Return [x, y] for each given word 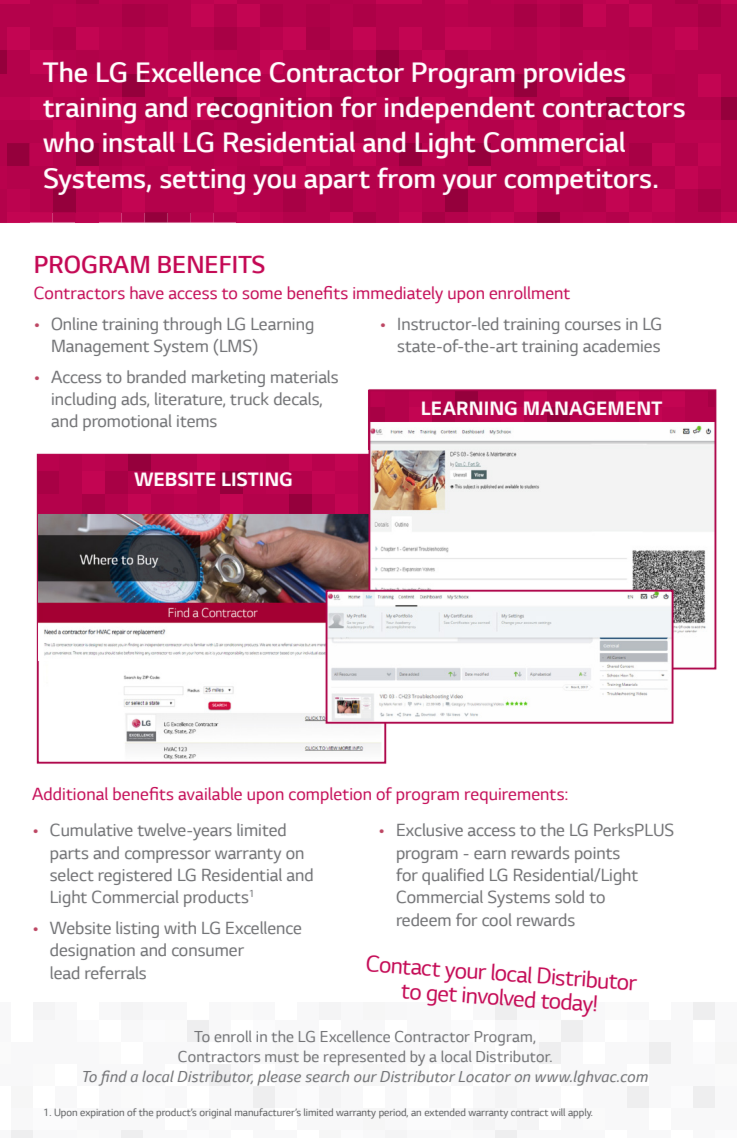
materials [304, 376]
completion [330, 795]
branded [156, 376]
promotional [127, 422]
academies [621, 345]
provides [574, 75]
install [139, 142]
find [113, 1078]
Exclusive [430, 829]
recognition [264, 111]
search [327, 1076]
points [597, 855]
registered [135, 876]
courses [593, 325]
